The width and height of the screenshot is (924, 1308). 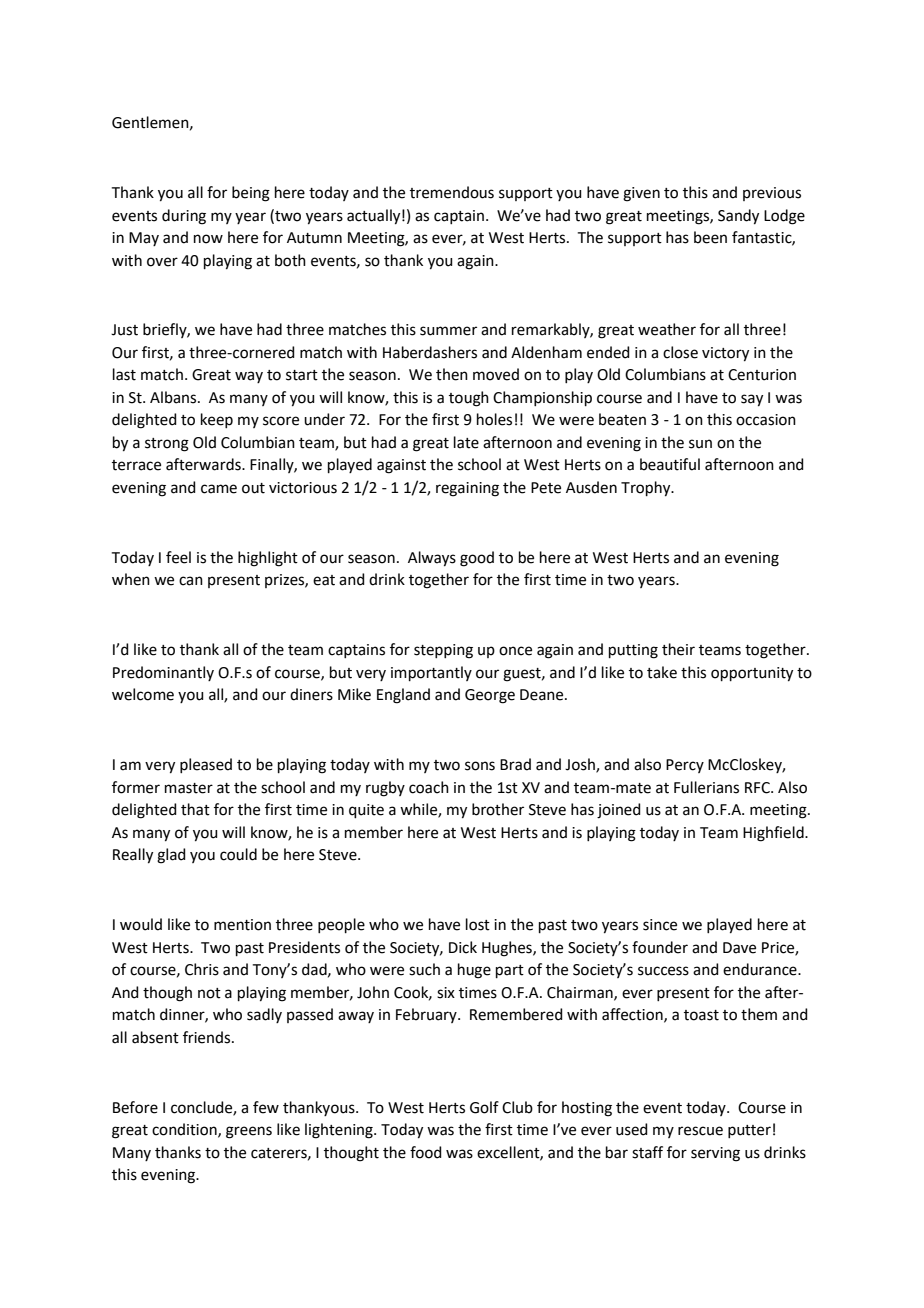 What do you see at coordinates (466, 442) in the screenshot?
I see `late` at bounding box center [466, 442].
